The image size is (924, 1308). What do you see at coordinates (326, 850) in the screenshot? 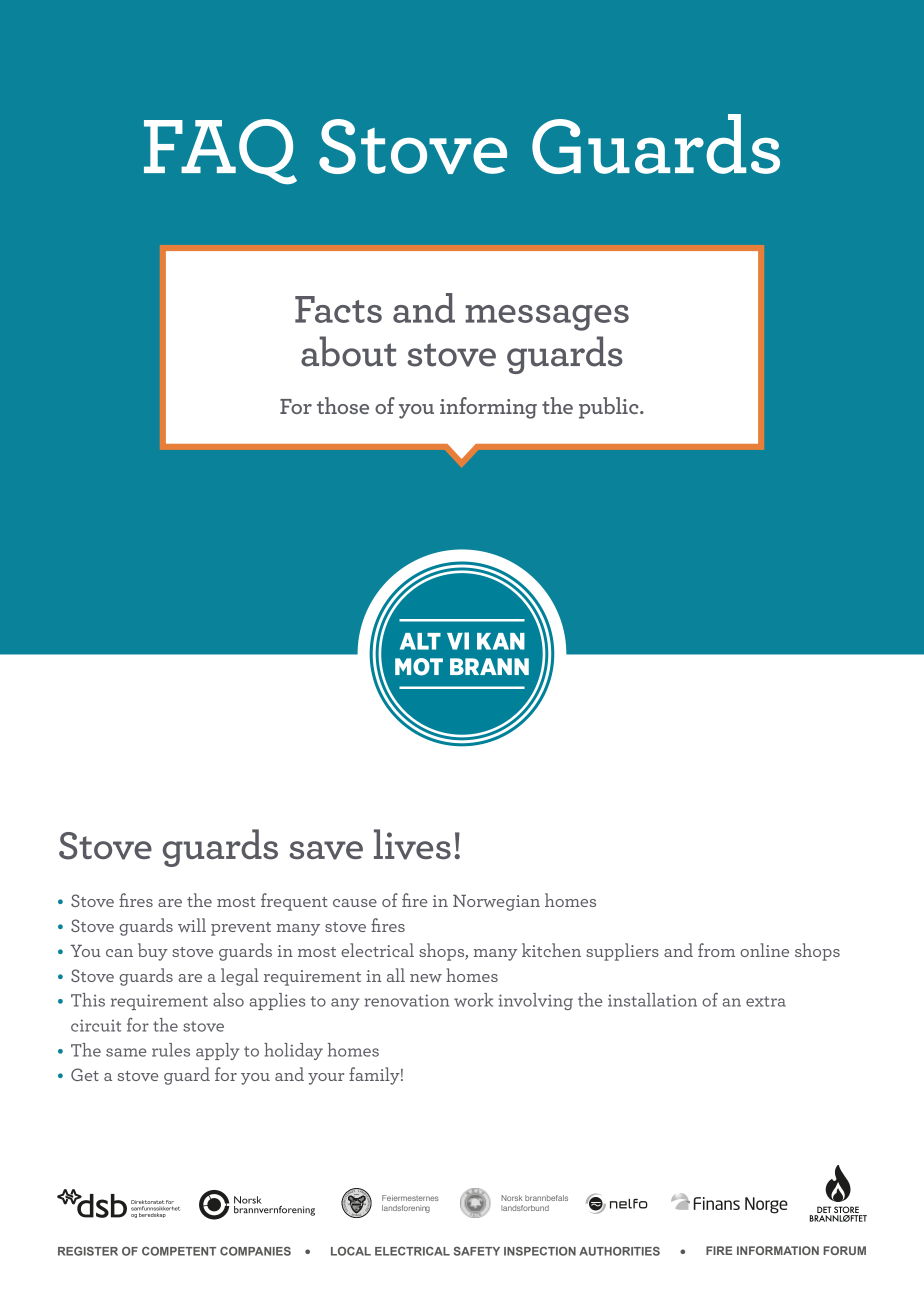
I see `save` at bounding box center [326, 850].
